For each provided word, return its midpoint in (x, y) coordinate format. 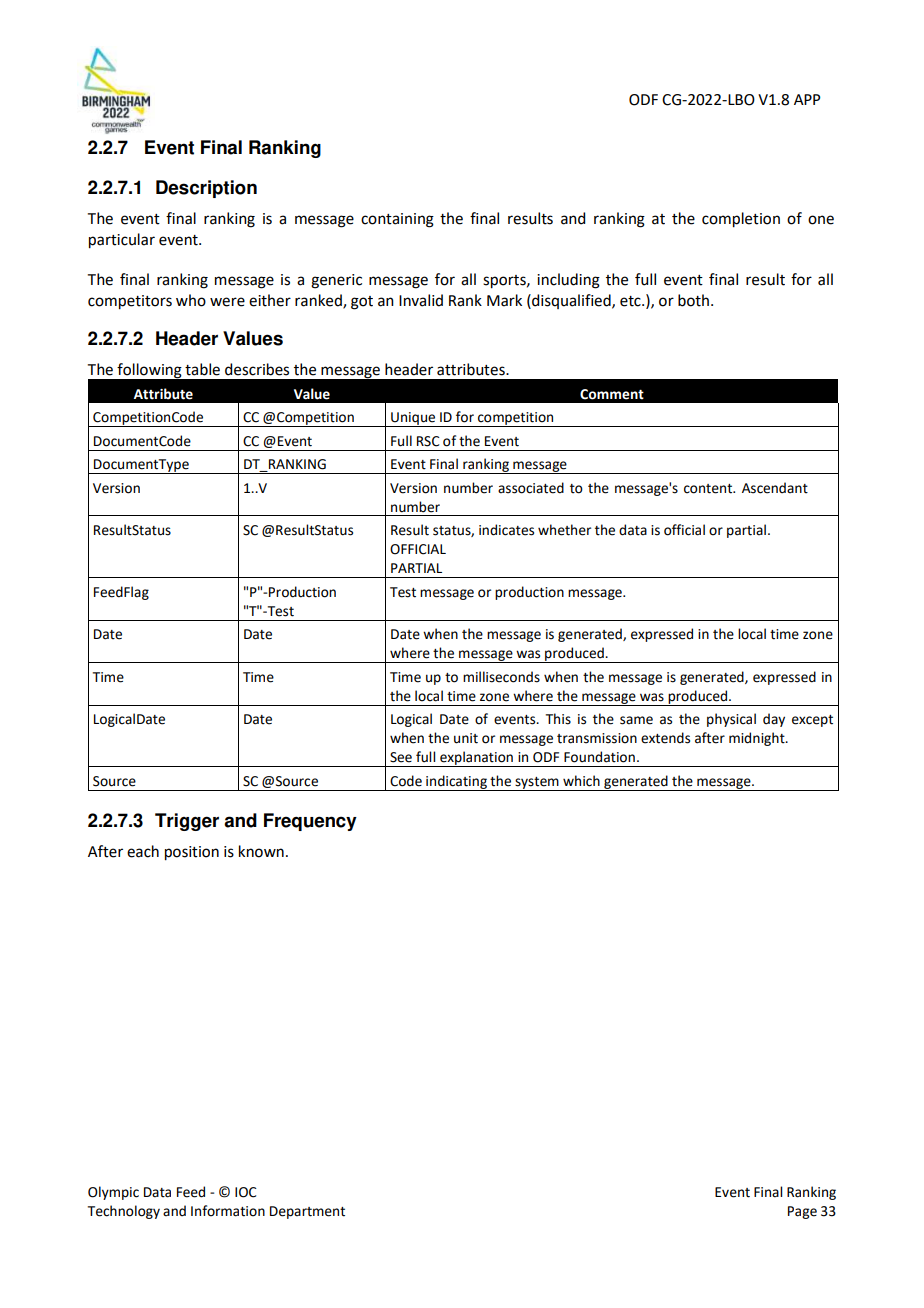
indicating (456, 783)
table (202, 369)
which (581, 781)
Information (228, 1211)
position (192, 853)
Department (307, 1212)
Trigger (187, 822)
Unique (413, 419)
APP (807, 99)
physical (731, 720)
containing (397, 220)
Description (206, 189)
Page (802, 1212)
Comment (612, 394)
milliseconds (501, 677)
